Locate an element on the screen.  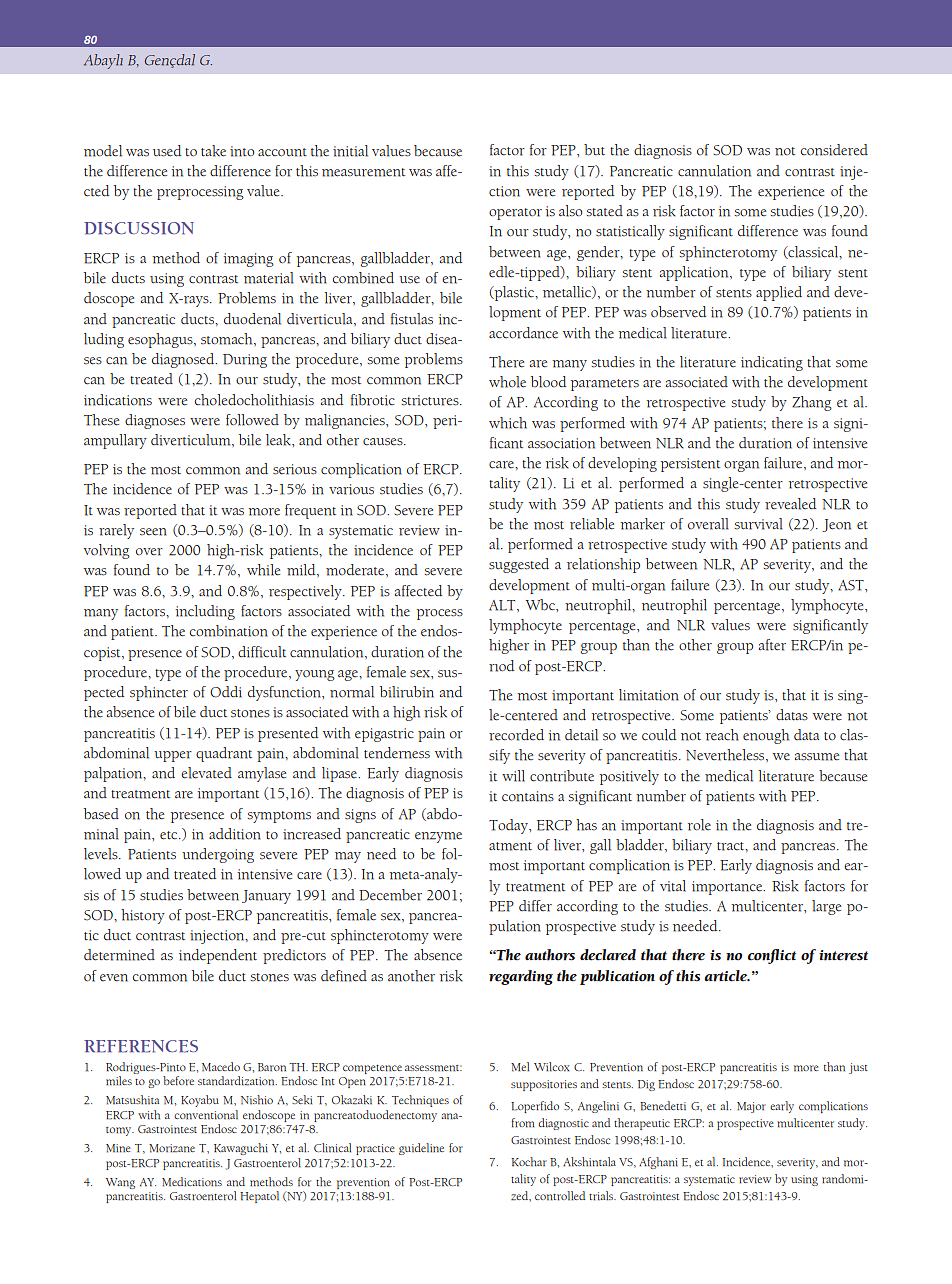
Today is located at coordinates (510, 826).
